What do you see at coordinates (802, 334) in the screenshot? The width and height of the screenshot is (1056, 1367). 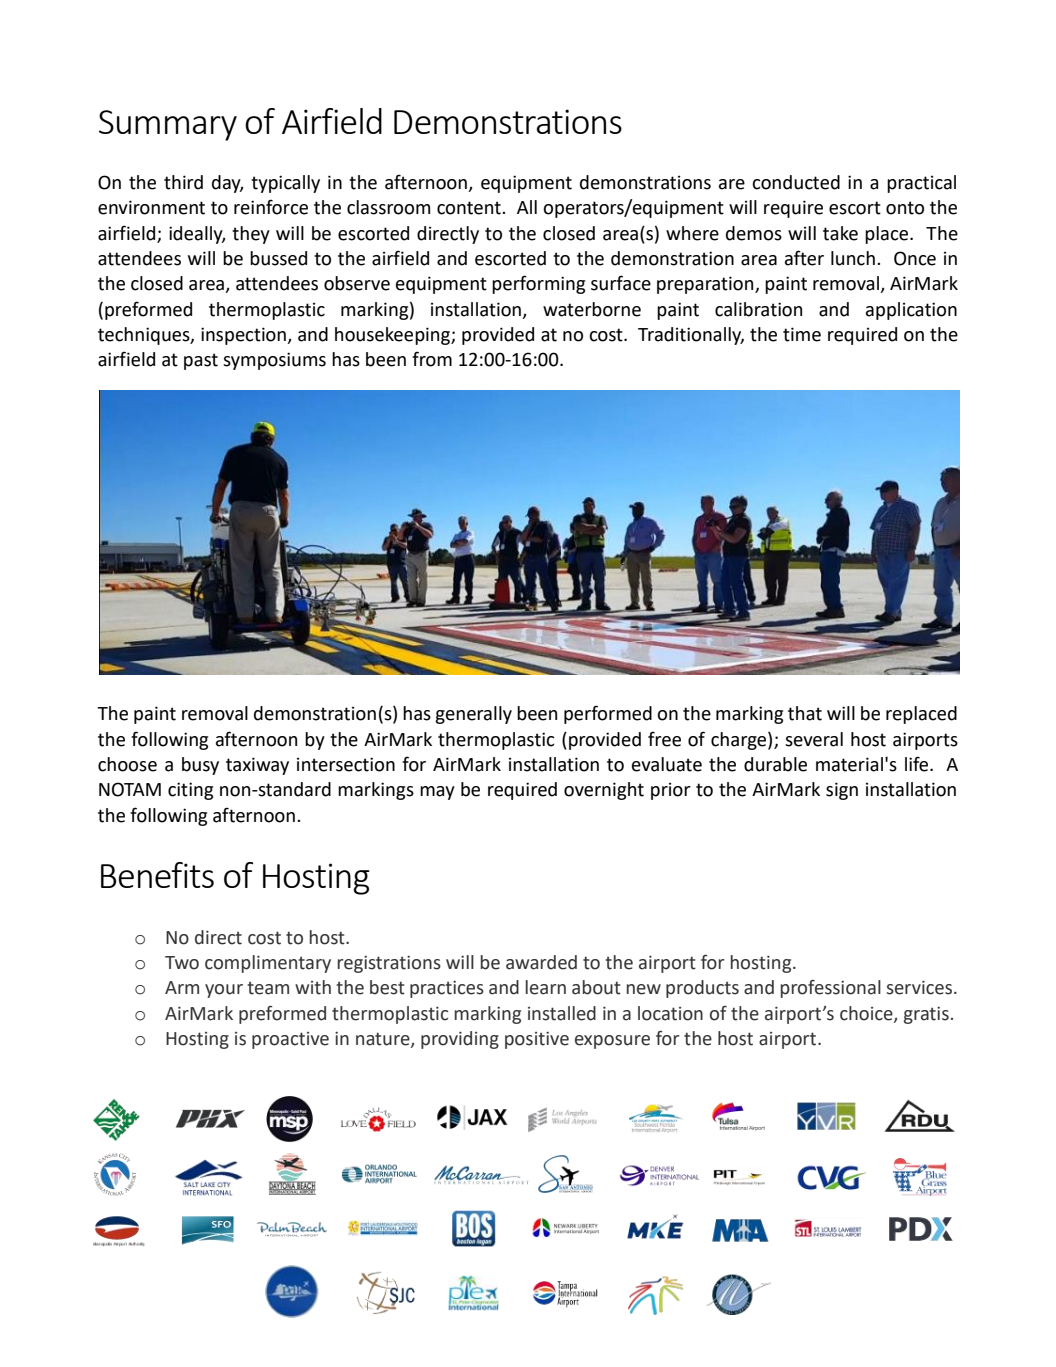 I see `time` at bounding box center [802, 334].
